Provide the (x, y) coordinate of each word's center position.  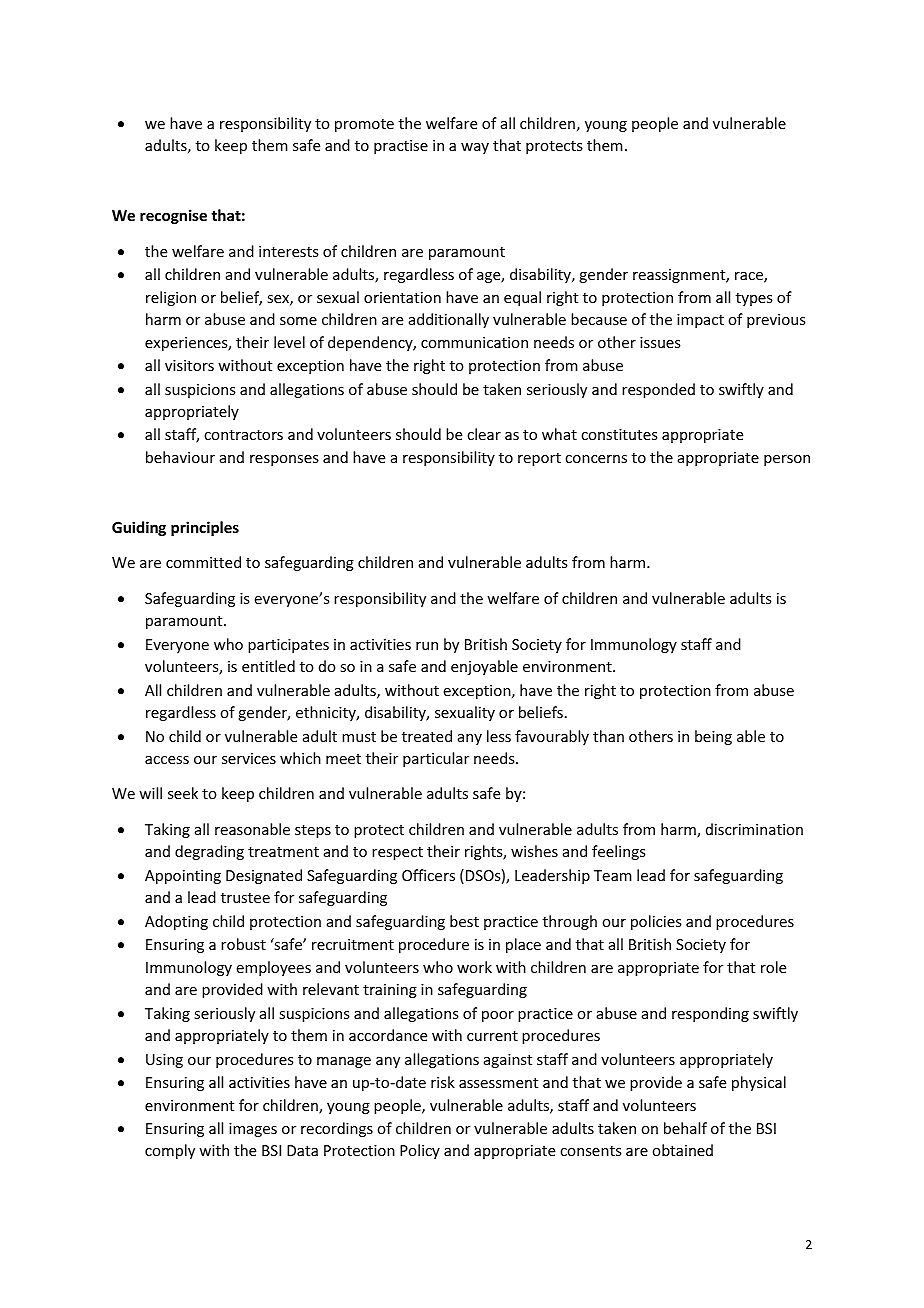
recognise (173, 216)
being (713, 737)
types (754, 299)
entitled (268, 666)
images (253, 1130)
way (475, 148)
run (427, 646)
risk (443, 1082)
